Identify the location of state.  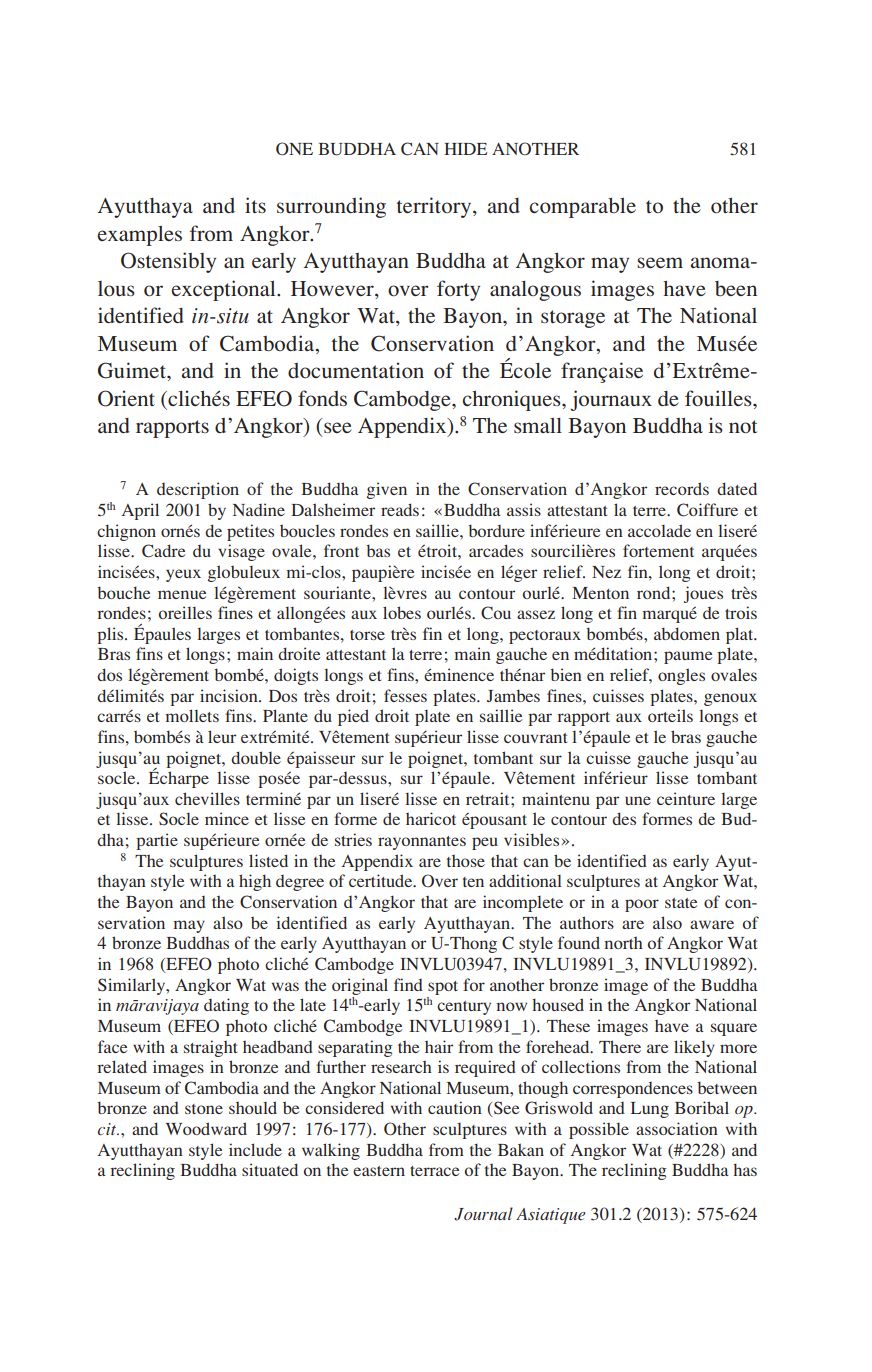
(681, 903).
